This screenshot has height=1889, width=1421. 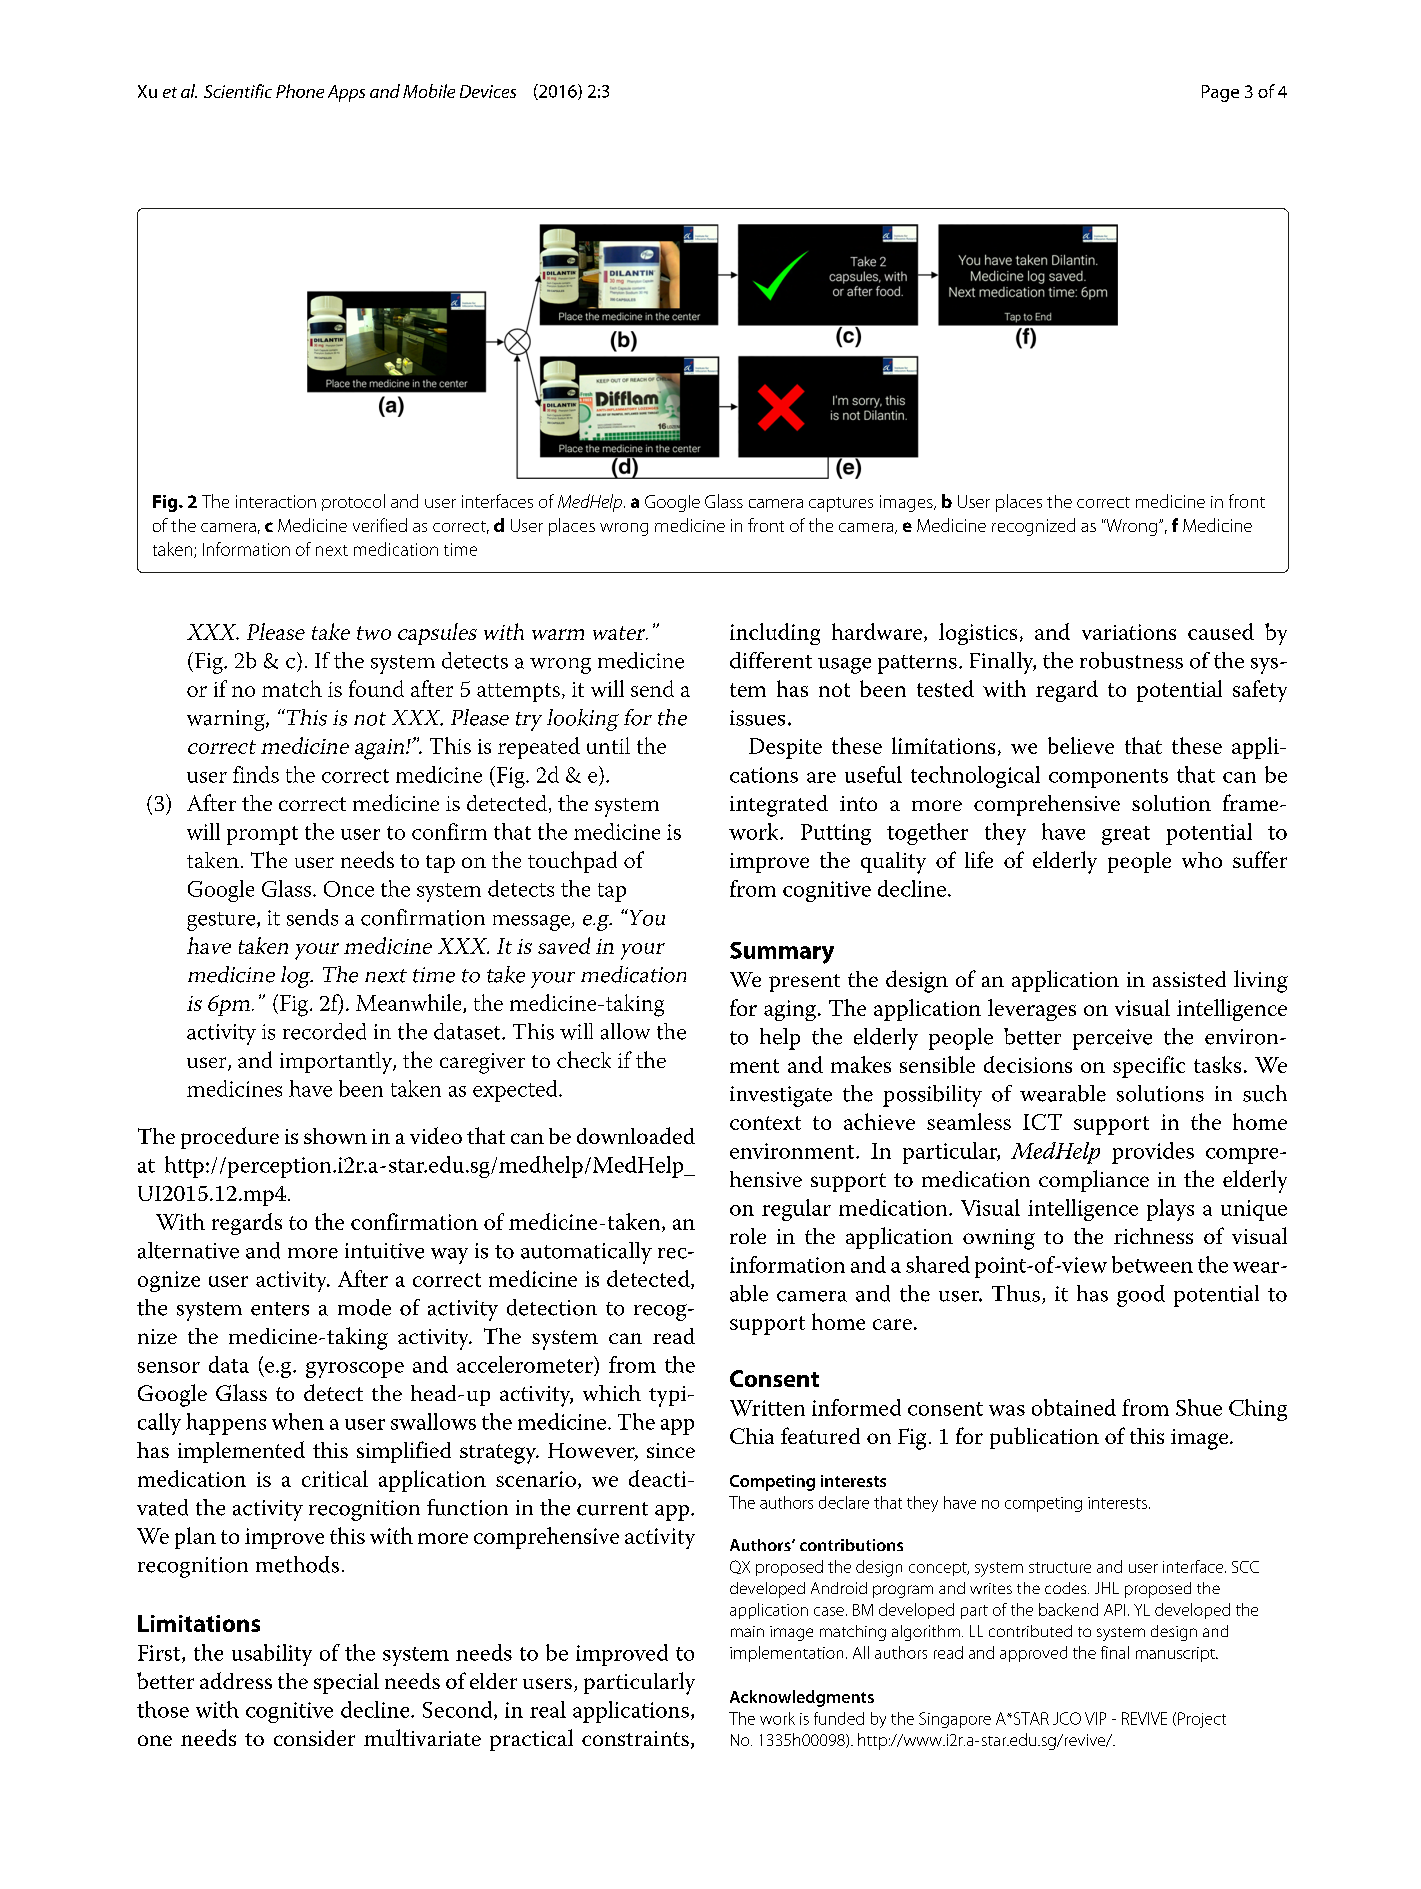 What do you see at coordinates (272, 1655) in the screenshot?
I see `usability` at bounding box center [272, 1655].
